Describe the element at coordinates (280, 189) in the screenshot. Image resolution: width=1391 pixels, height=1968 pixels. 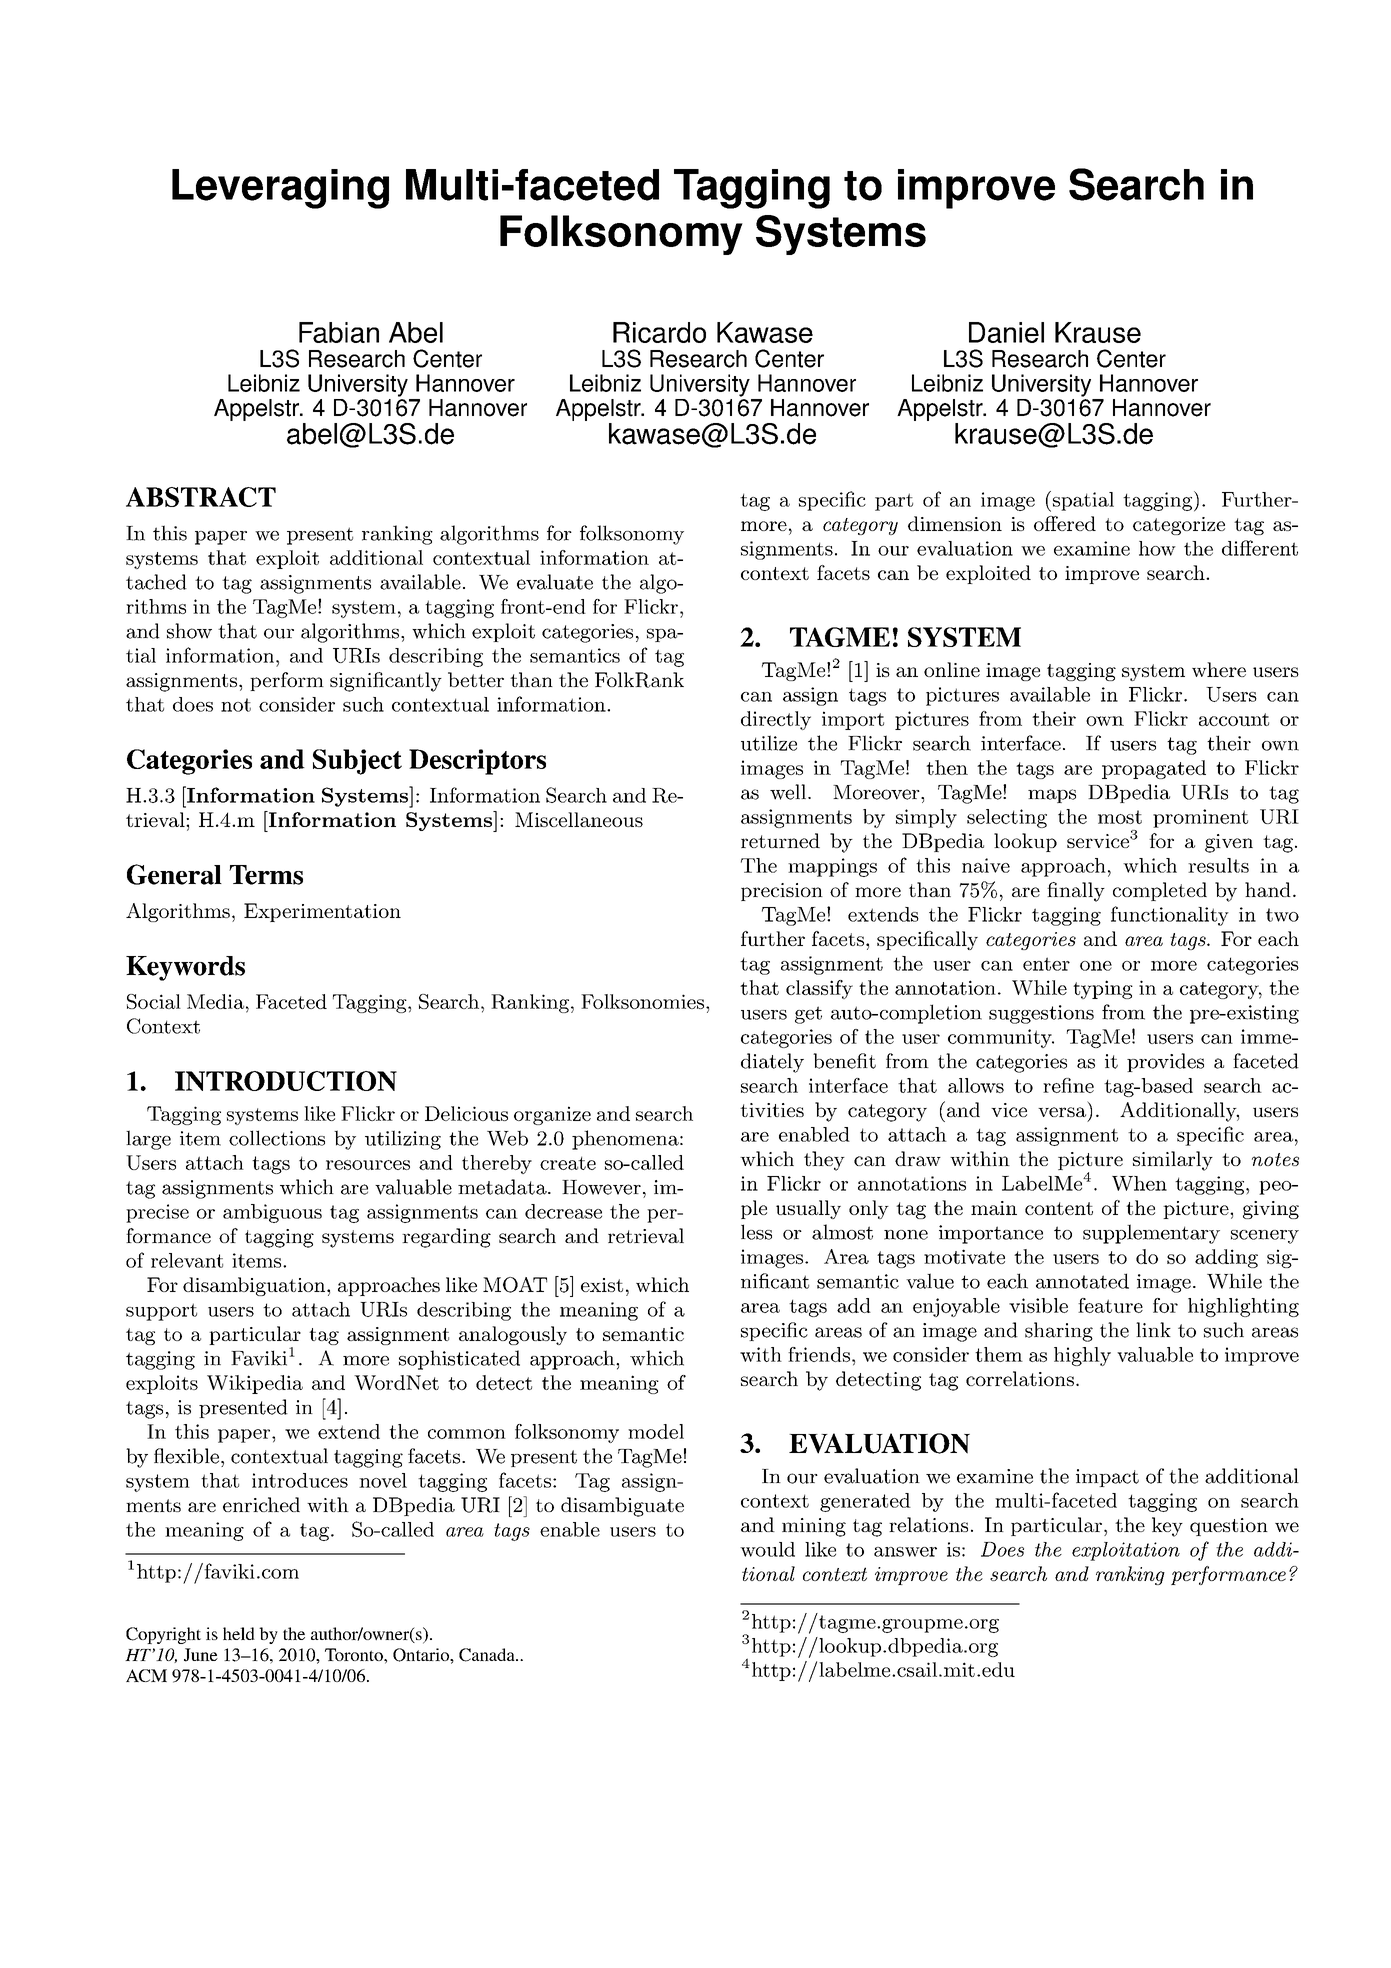
I see `Leveraging` at that location.
